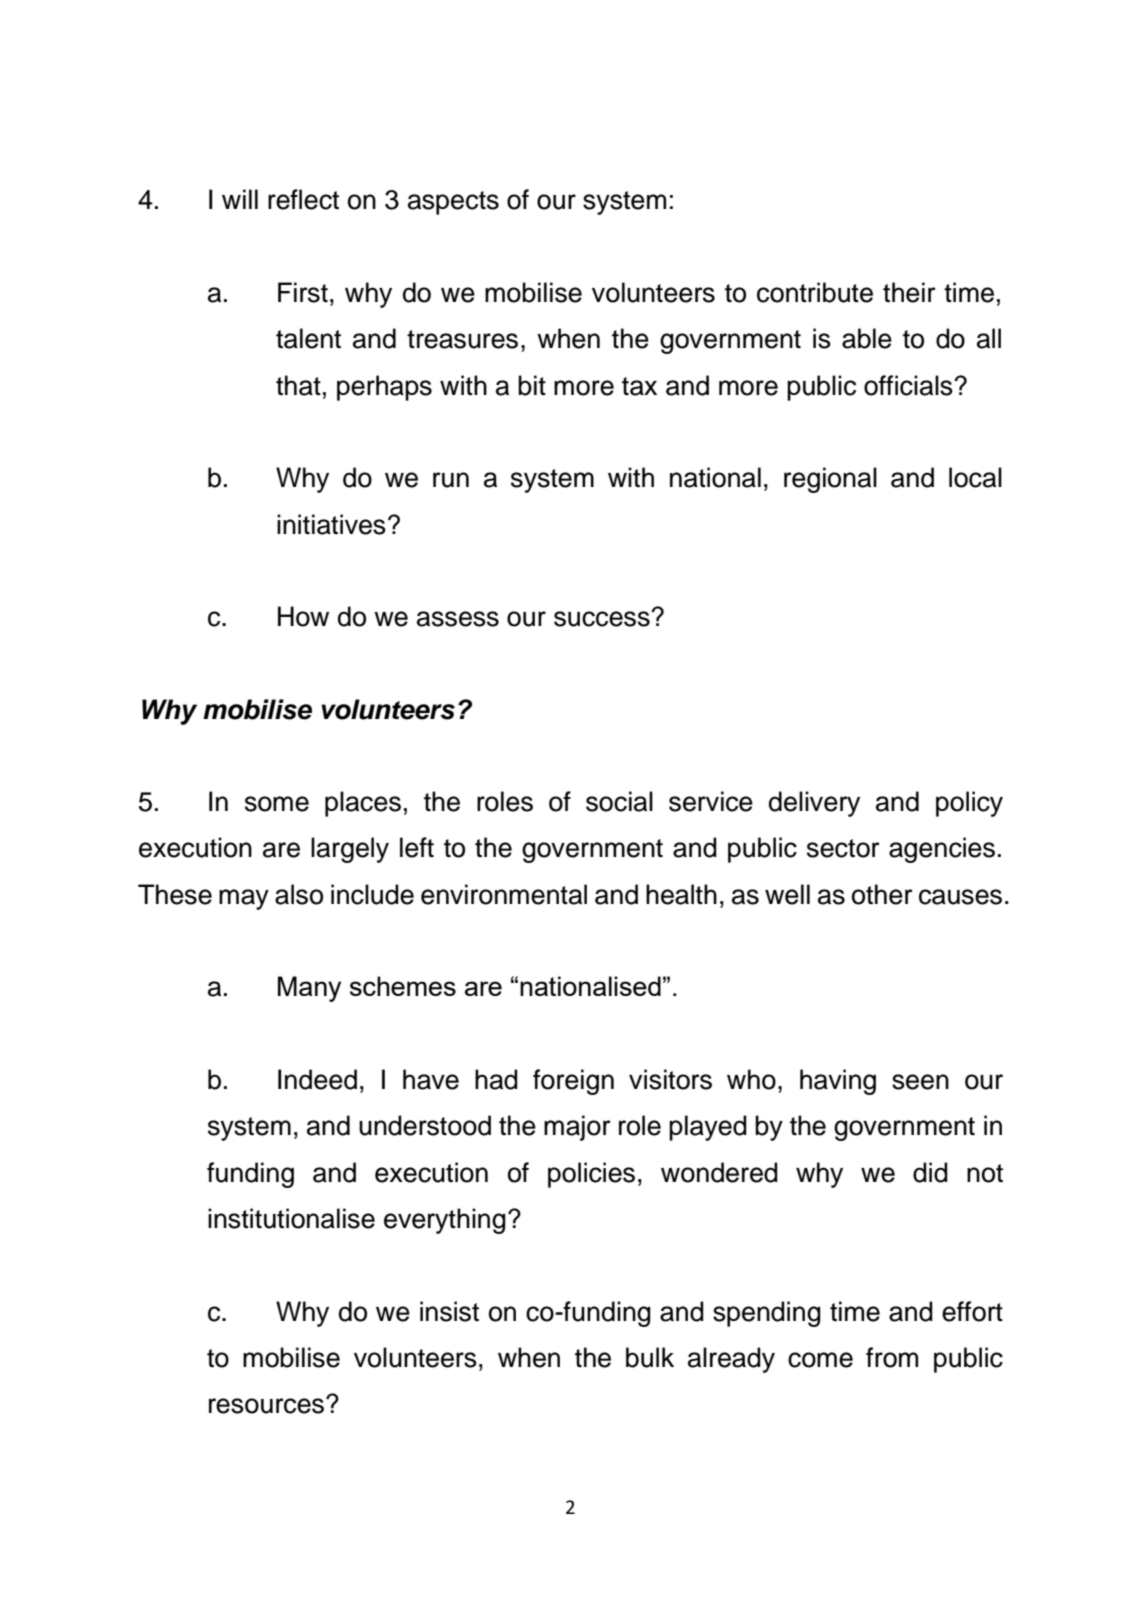  What do you see at coordinates (830, 480) in the page?
I see `regional` at bounding box center [830, 480].
